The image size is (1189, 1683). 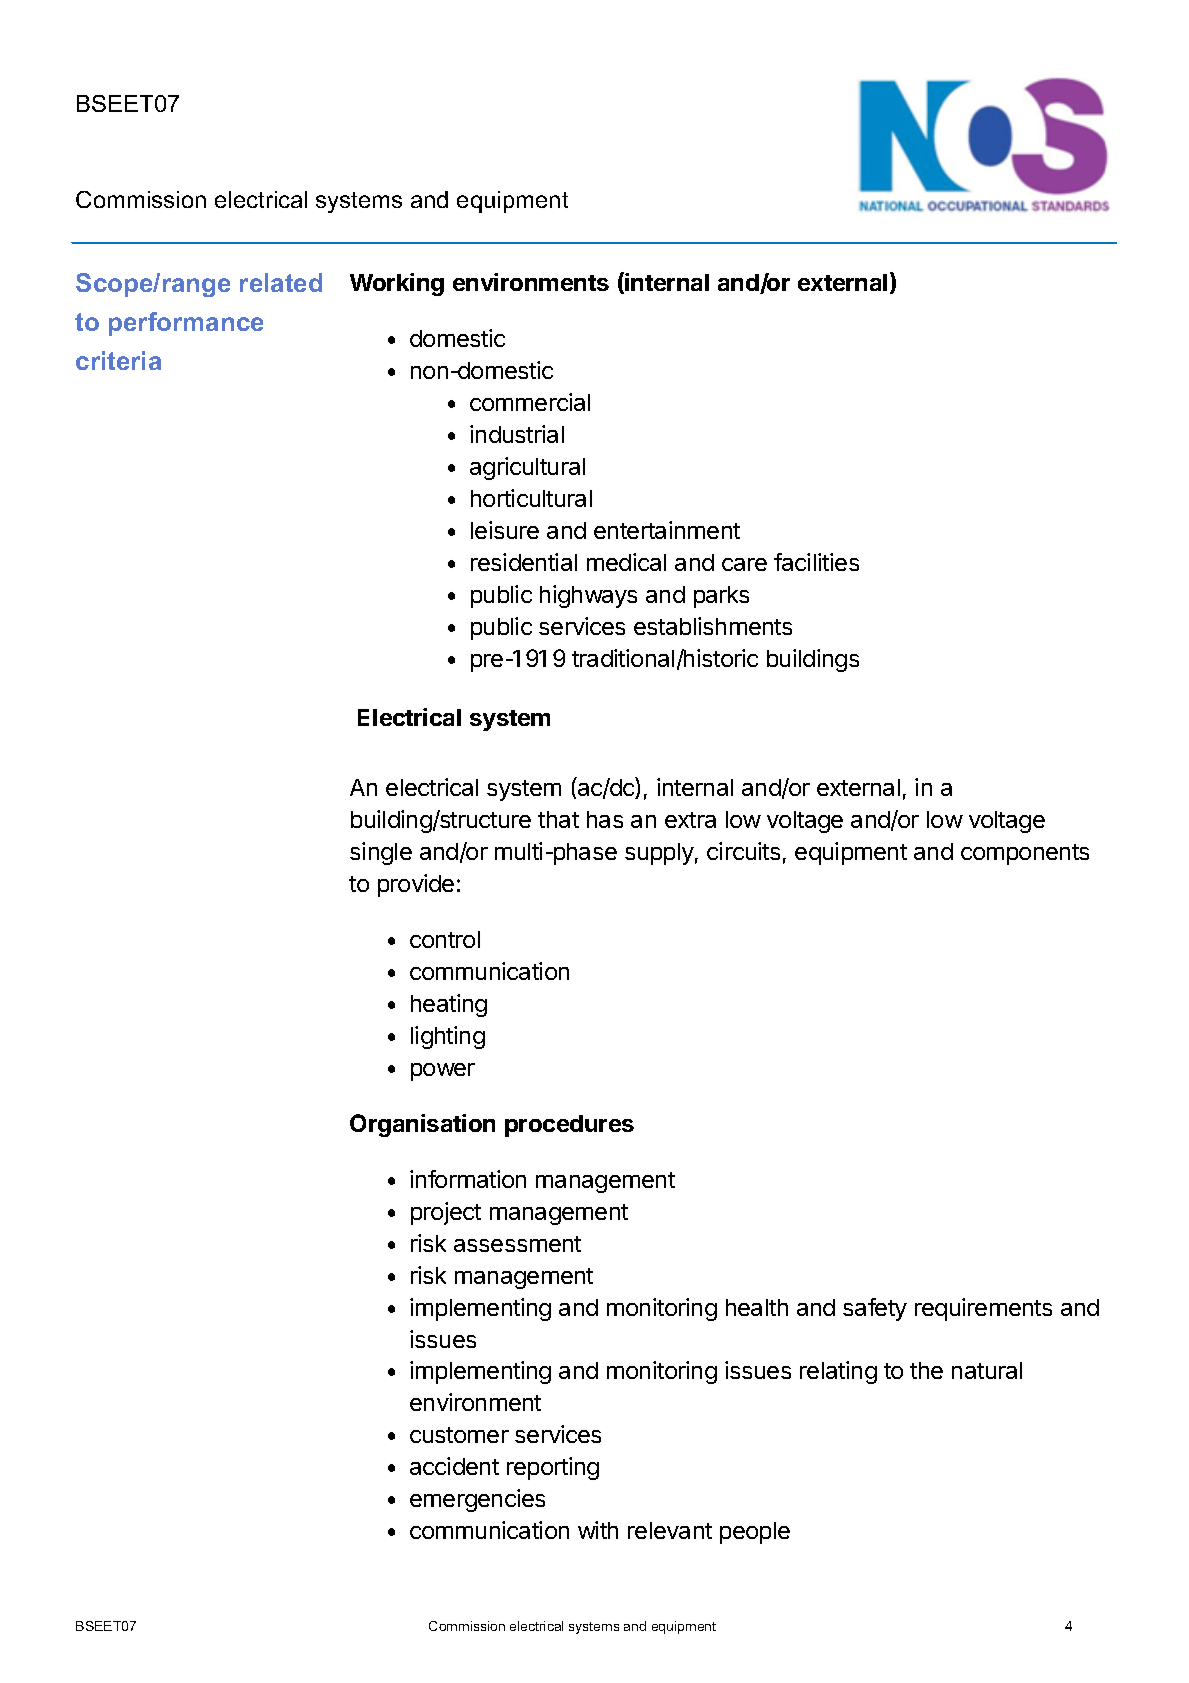 I want to click on lighting, so click(x=448, y=1037).
